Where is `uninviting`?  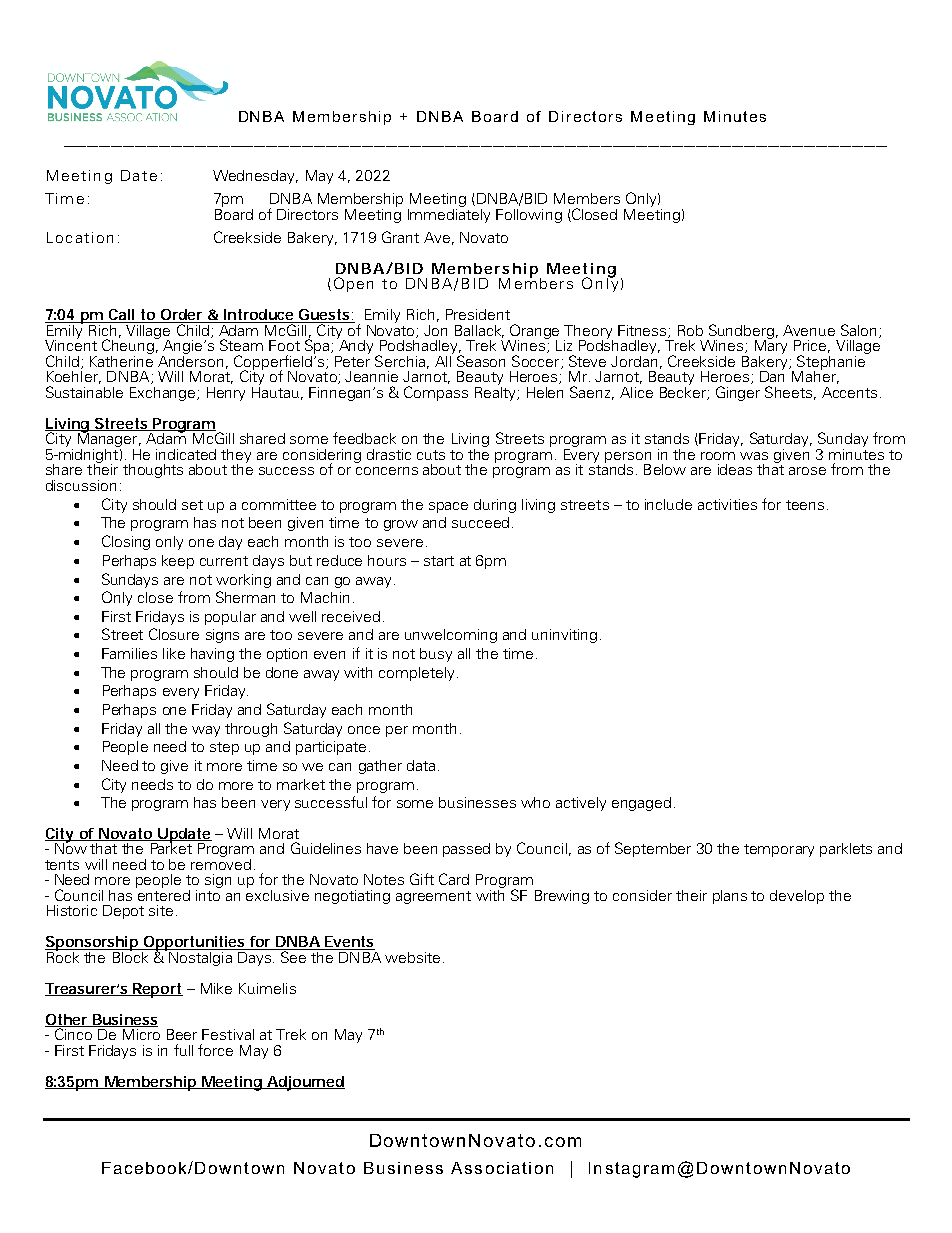 uninviting is located at coordinates (564, 636).
